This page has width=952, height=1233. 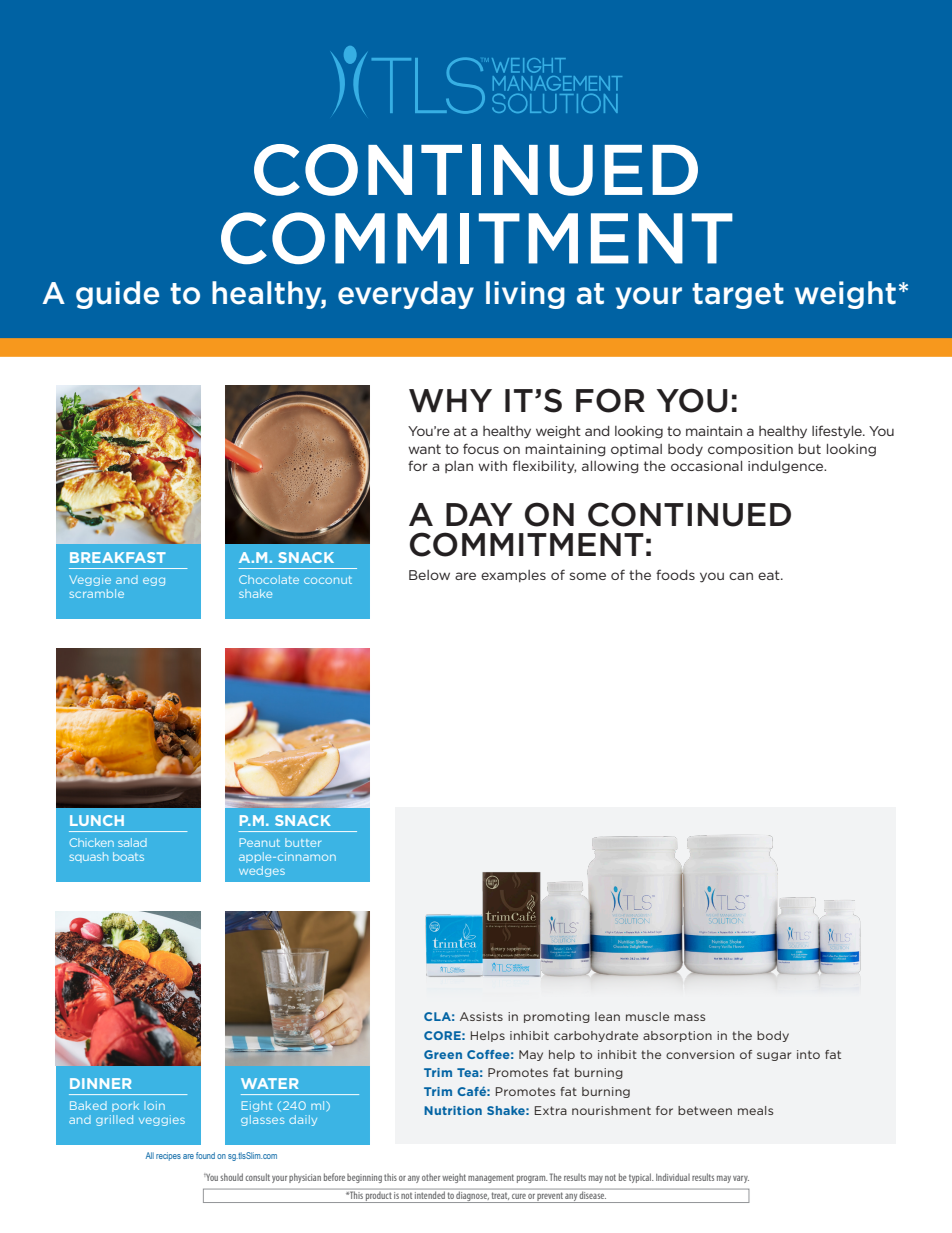 I want to click on recipes, so click(x=168, y=1156).
